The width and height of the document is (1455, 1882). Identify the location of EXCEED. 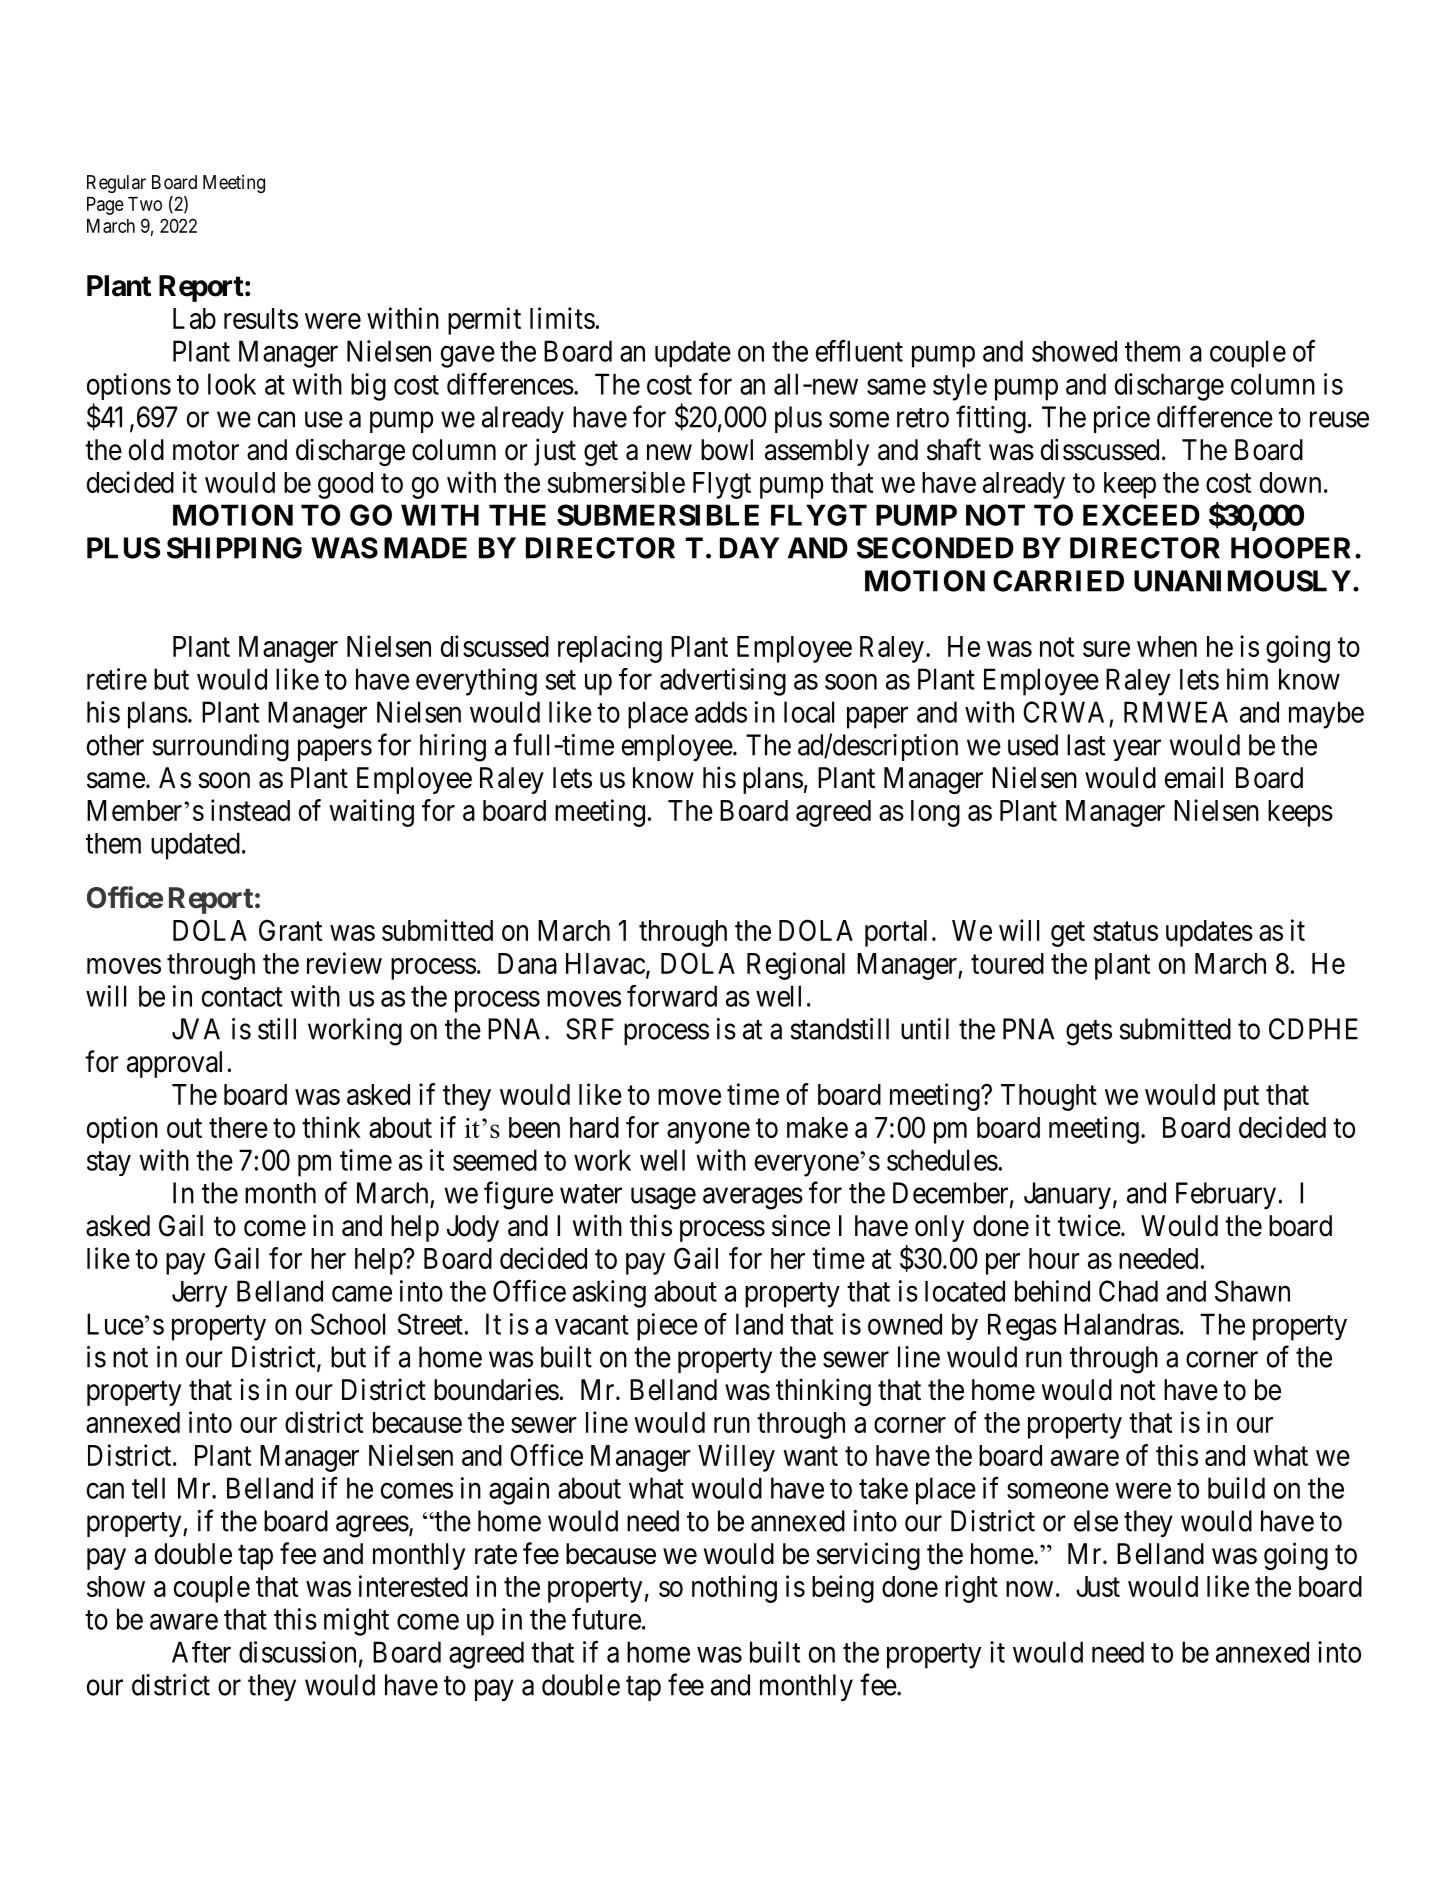
(1141, 515).
